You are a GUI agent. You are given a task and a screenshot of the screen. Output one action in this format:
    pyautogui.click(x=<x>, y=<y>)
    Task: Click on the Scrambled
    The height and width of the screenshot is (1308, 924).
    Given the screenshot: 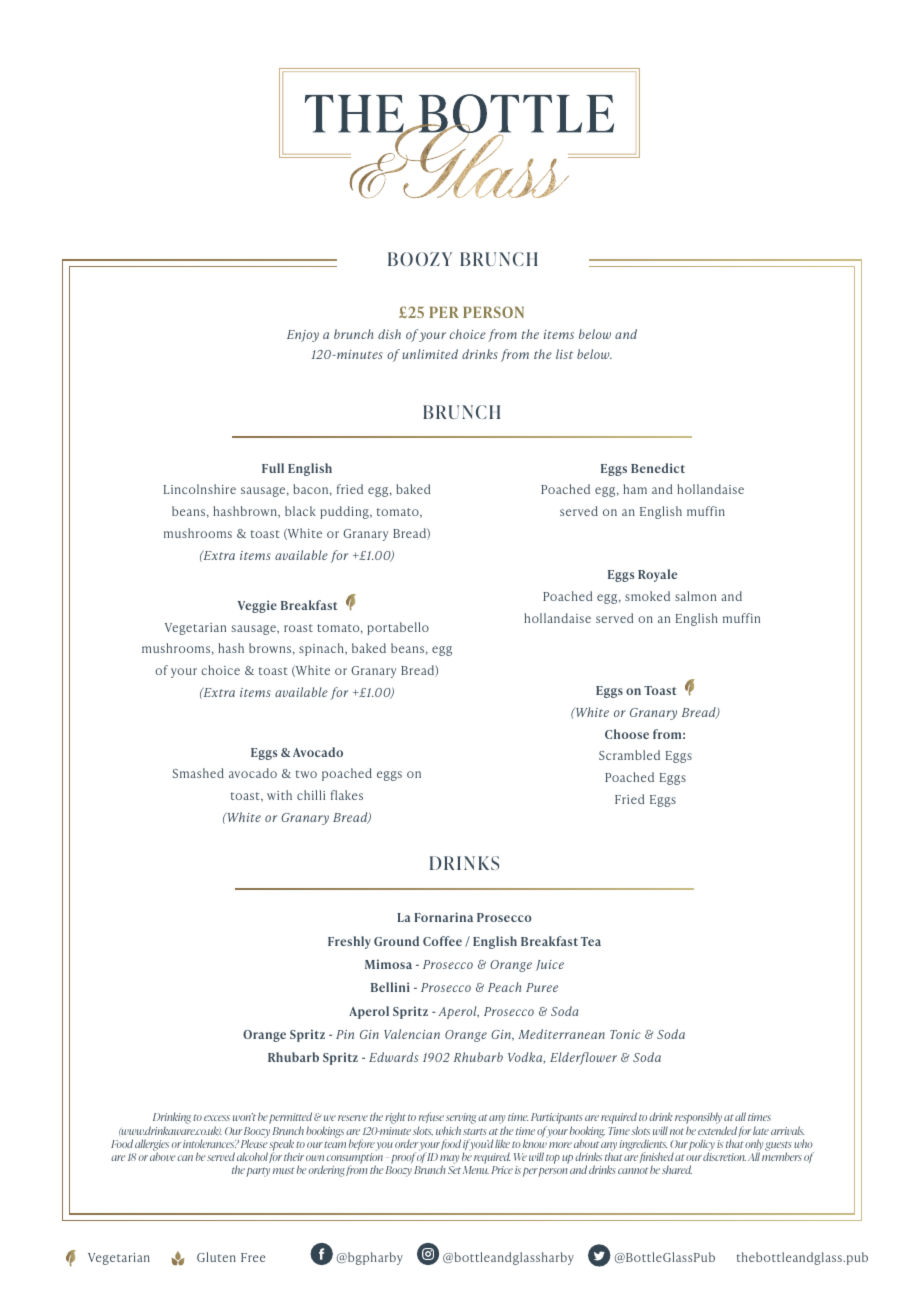 What is the action you would take?
    pyautogui.click(x=629, y=755)
